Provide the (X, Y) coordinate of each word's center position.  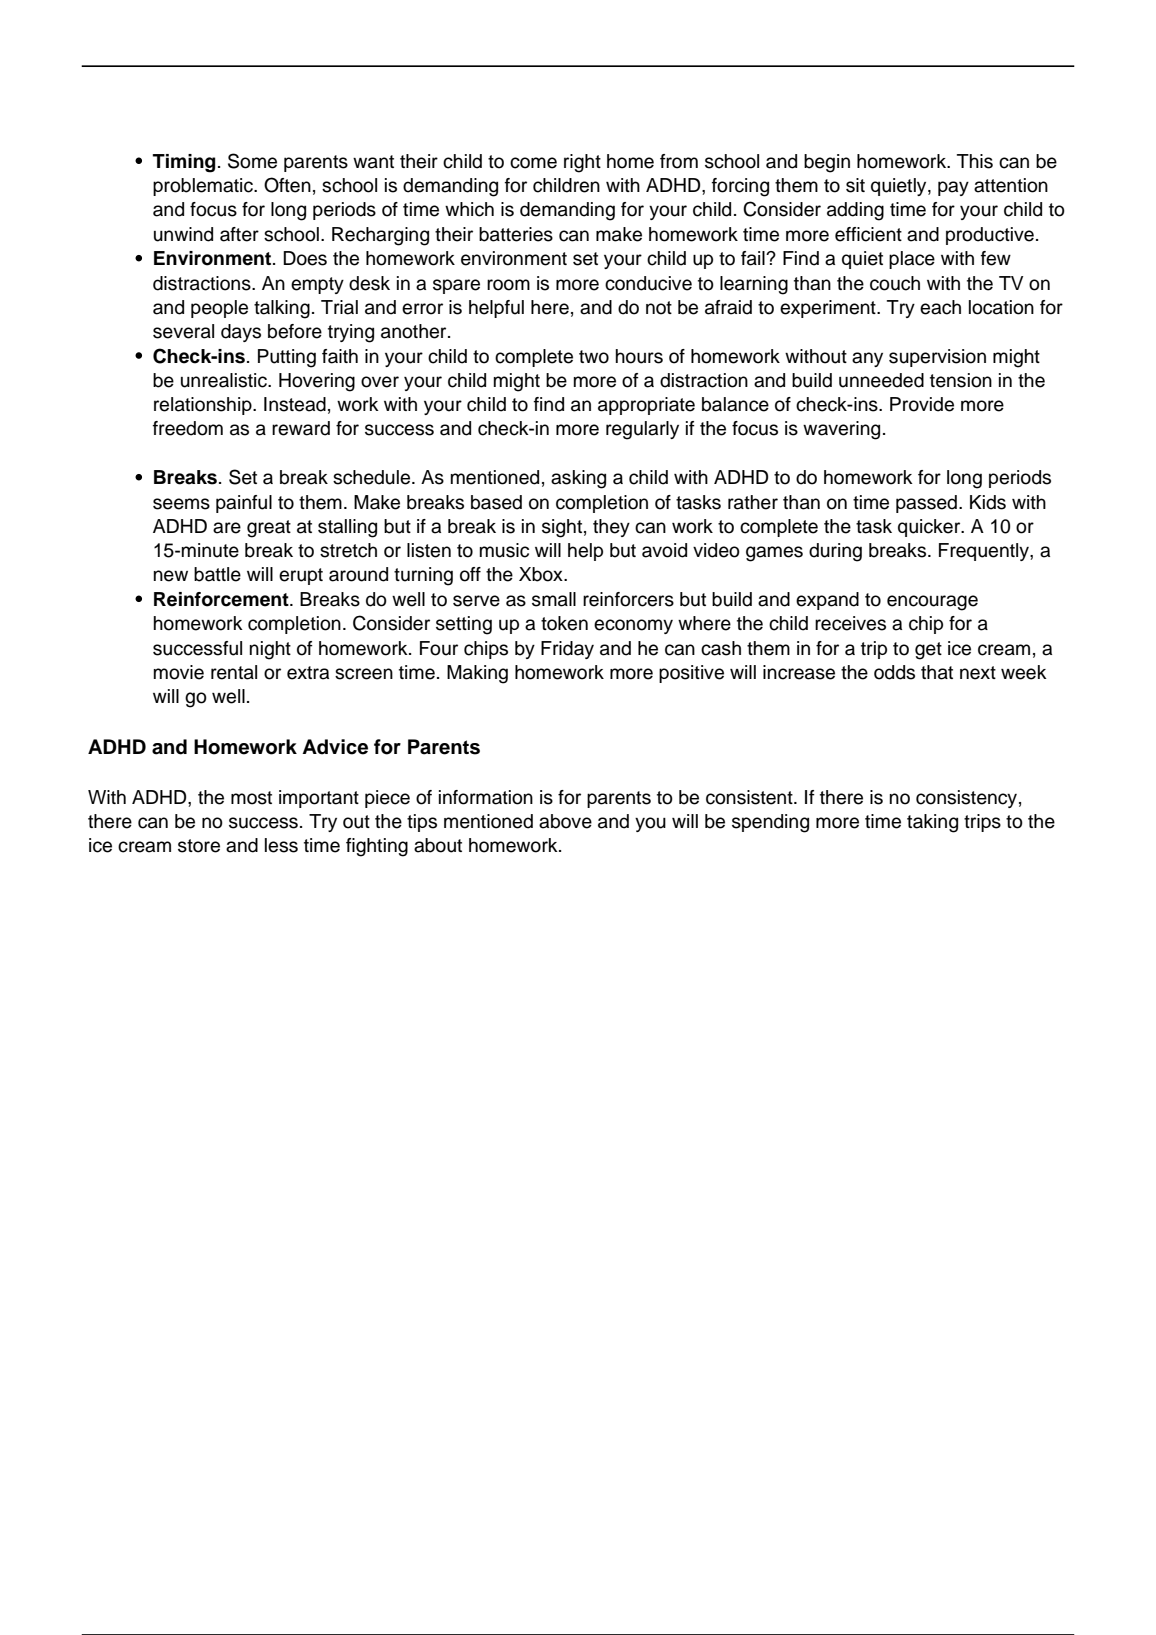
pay (953, 188)
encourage (932, 603)
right (582, 163)
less (281, 845)
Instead (295, 404)
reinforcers (628, 599)
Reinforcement (222, 599)
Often (287, 185)
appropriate (646, 406)
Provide (922, 404)
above (565, 821)
